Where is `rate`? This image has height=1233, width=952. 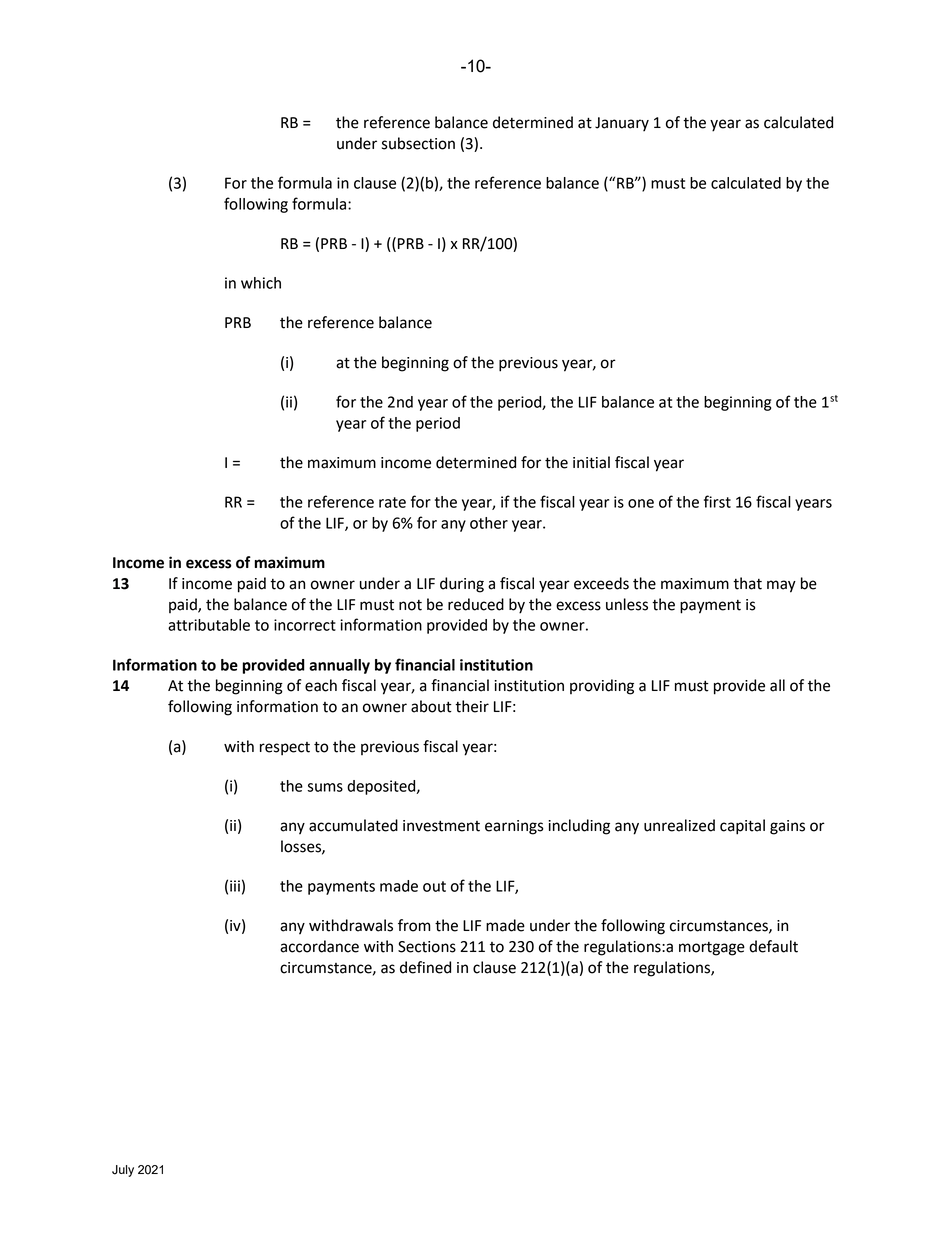 rate is located at coordinates (392, 502).
